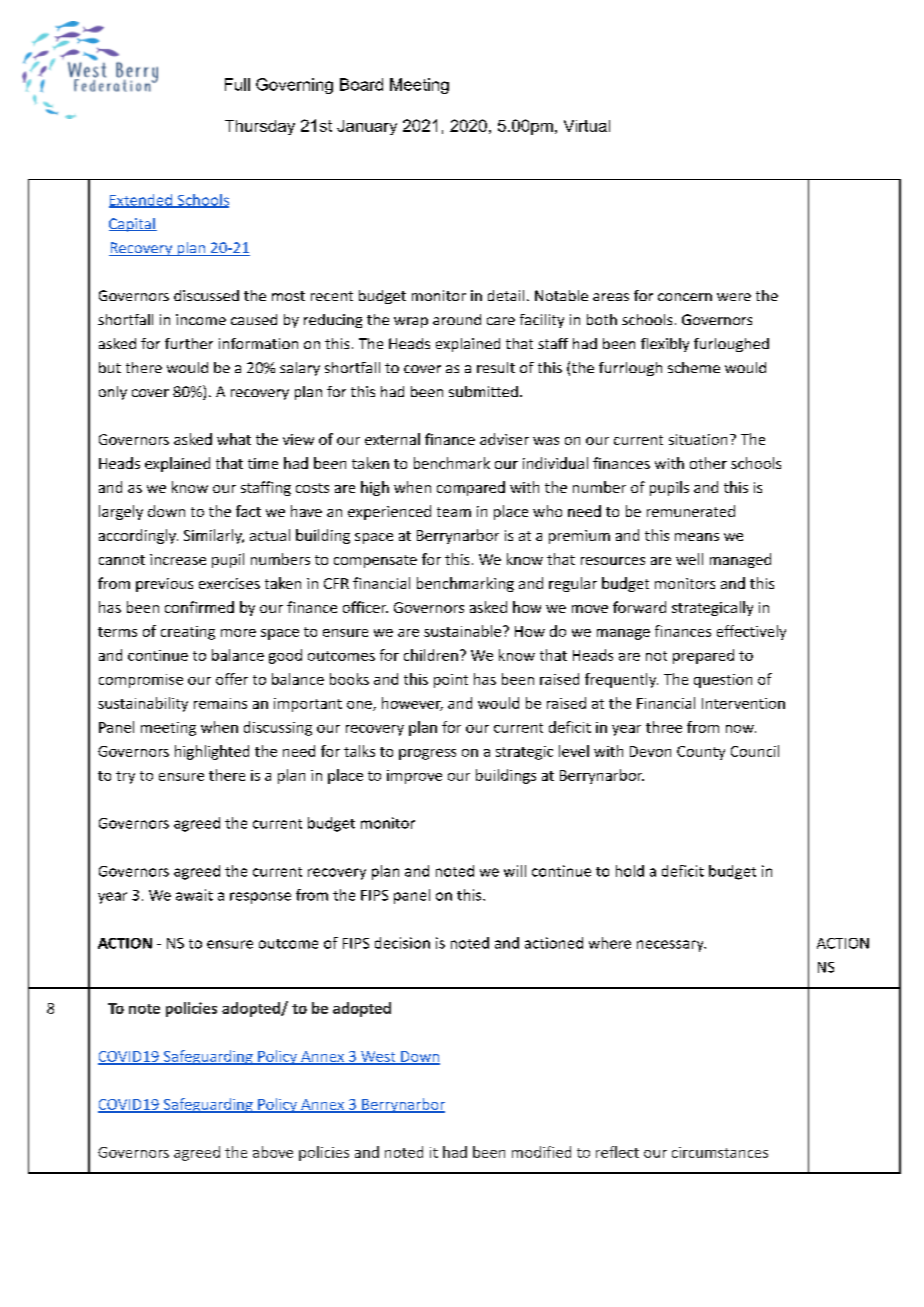 The image size is (924, 1307). Describe the element at coordinates (237, 84) in the screenshot. I see `Full` at that location.
